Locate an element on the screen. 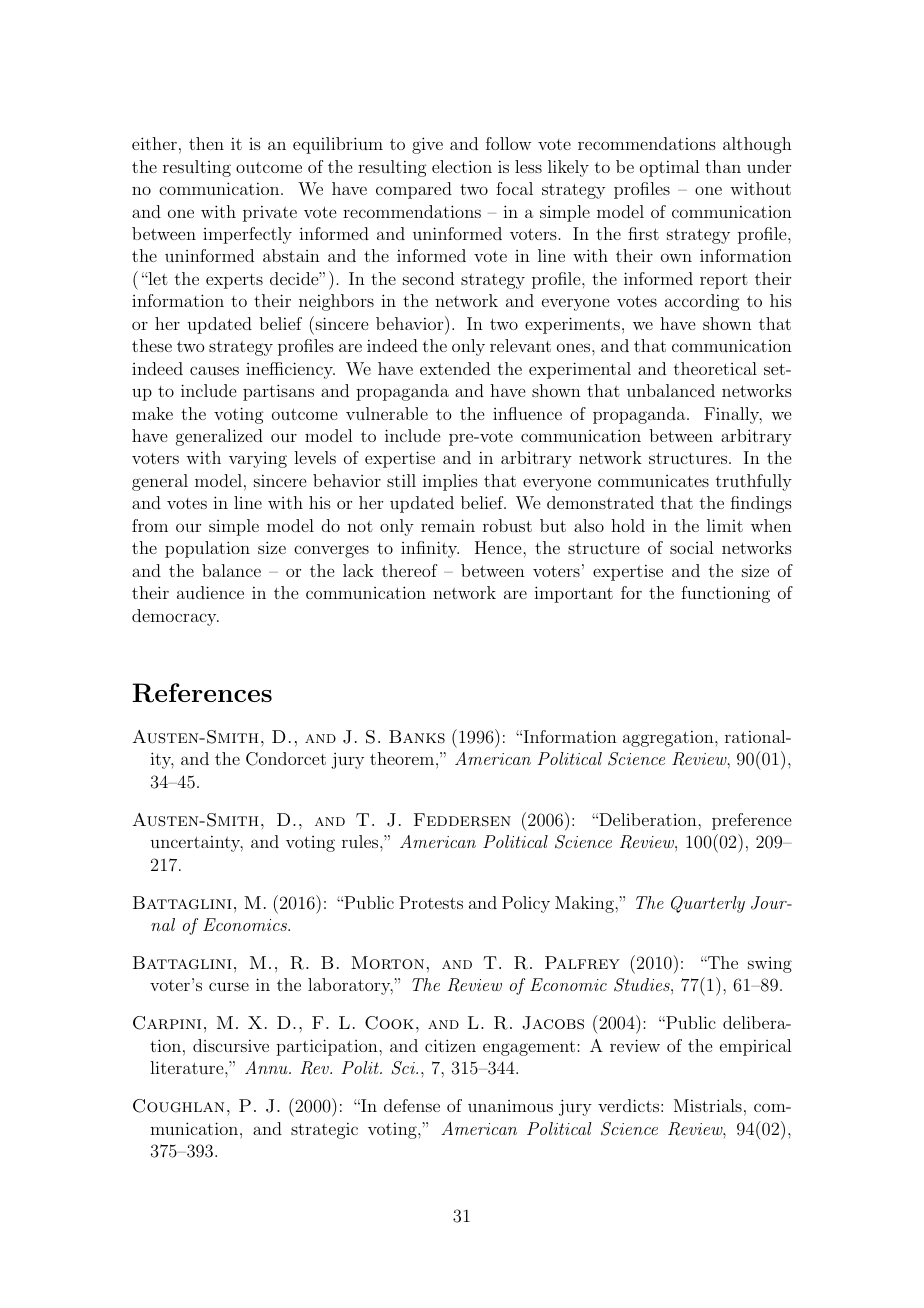  defense is located at coordinates (412, 1105).
